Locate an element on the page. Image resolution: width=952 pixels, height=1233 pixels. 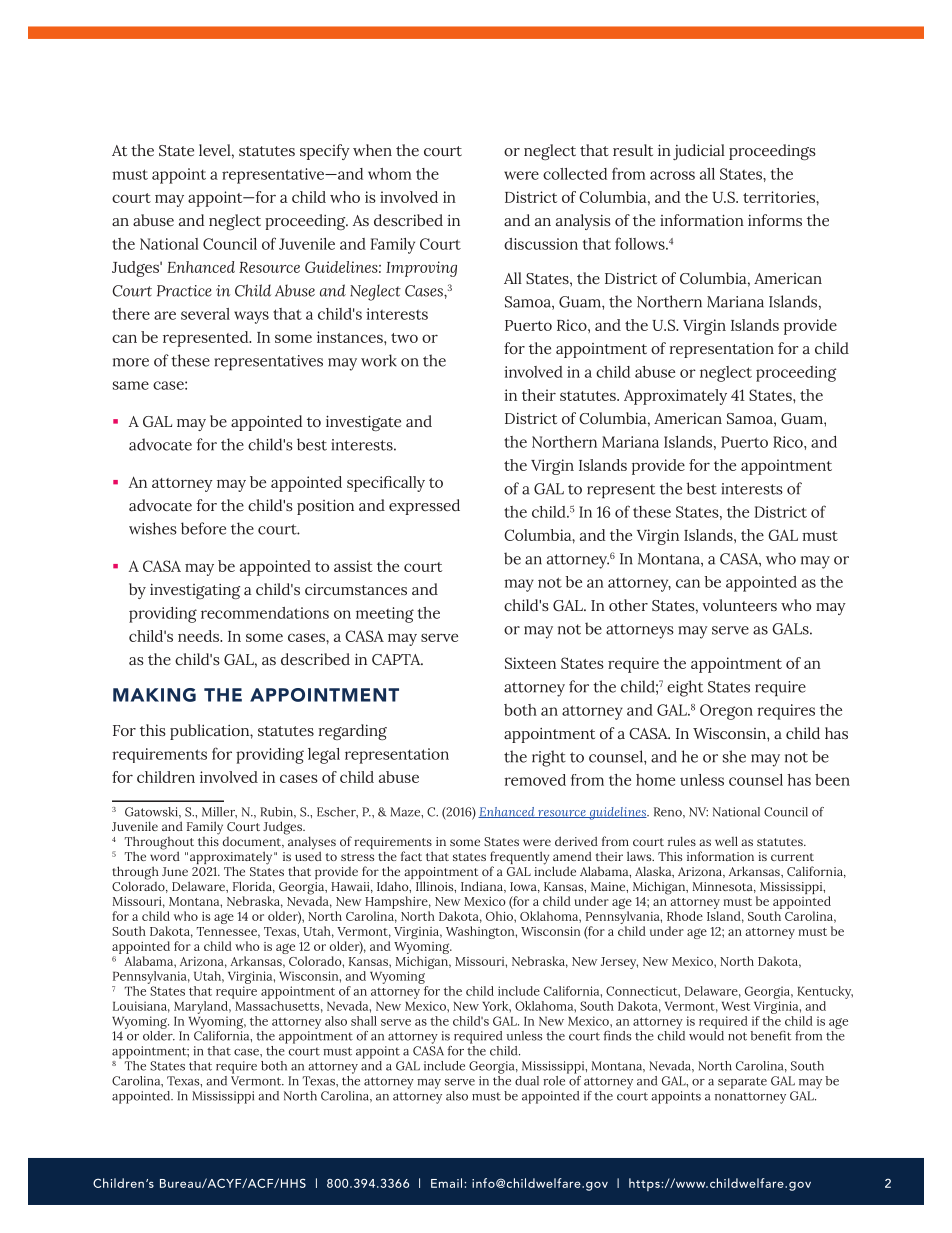
shall is located at coordinates (364, 1021).
